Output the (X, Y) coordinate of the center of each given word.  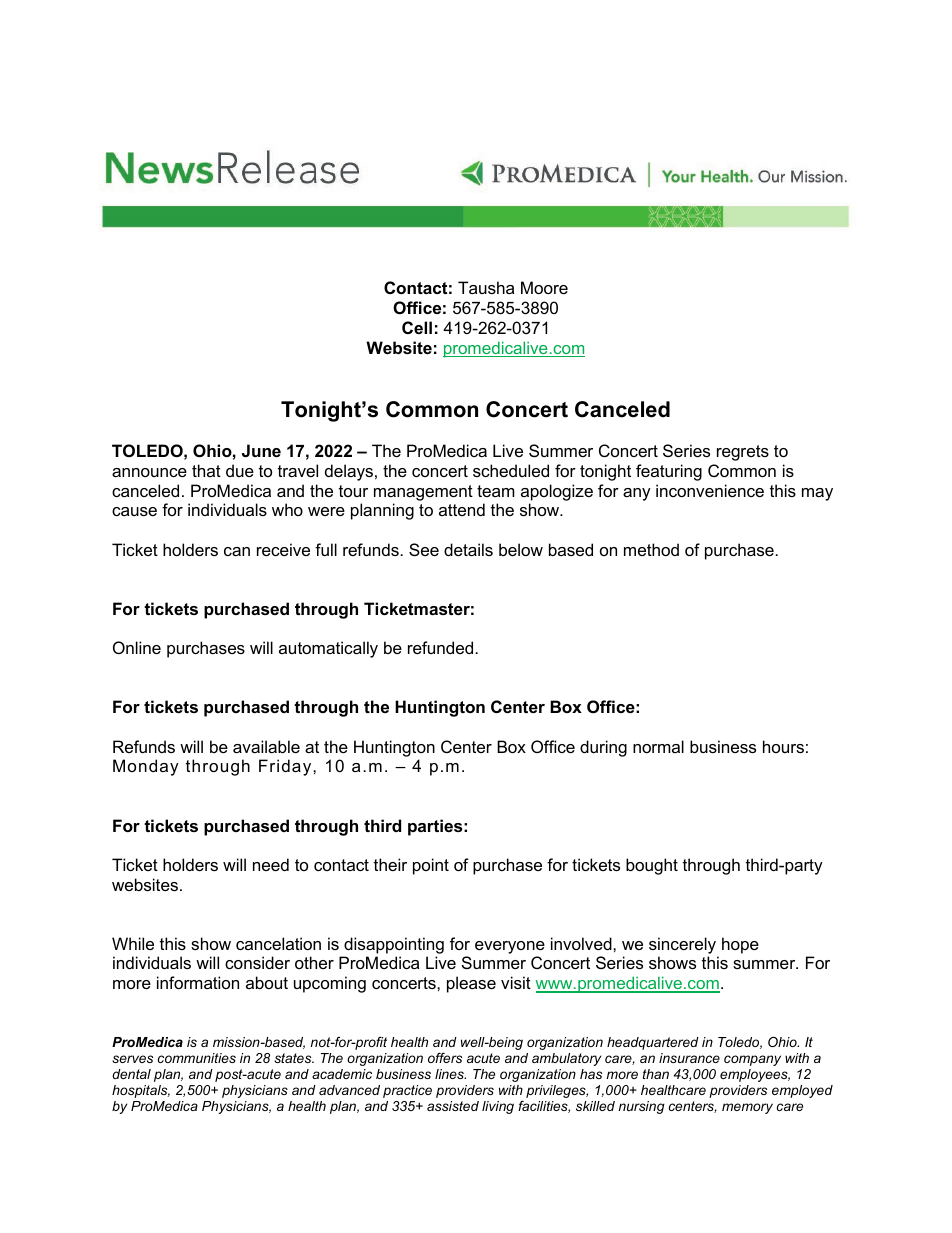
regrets (743, 453)
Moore (544, 287)
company (752, 1060)
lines (450, 1074)
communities (197, 1058)
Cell (417, 327)
